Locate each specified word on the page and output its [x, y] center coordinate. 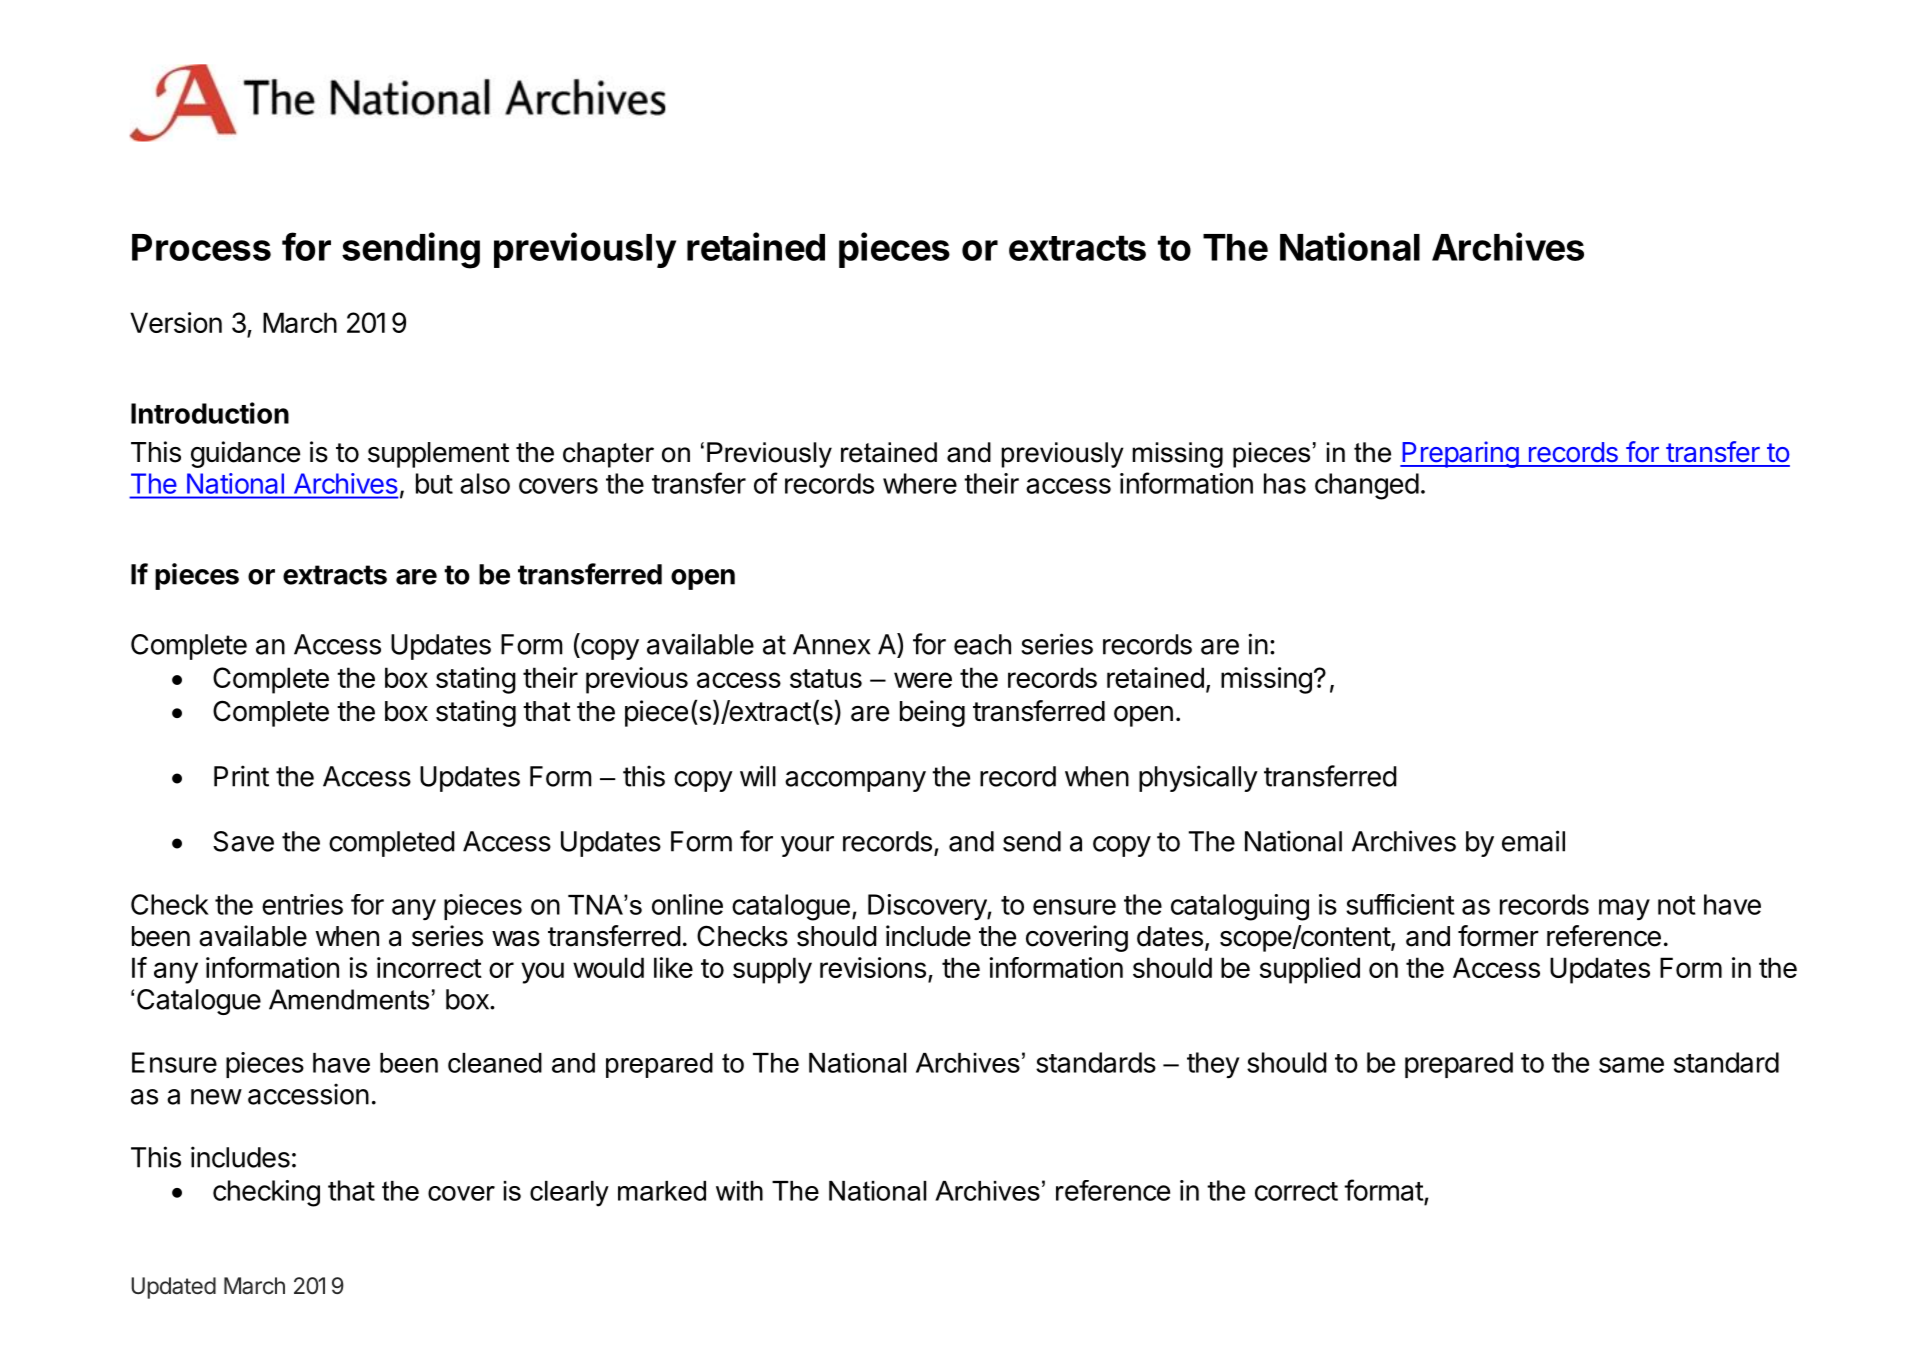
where [920, 483]
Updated [173, 1288]
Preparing [1460, 454]
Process [201, 247]
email [1533, 841]
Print [241, 776]
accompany [855, 781]
